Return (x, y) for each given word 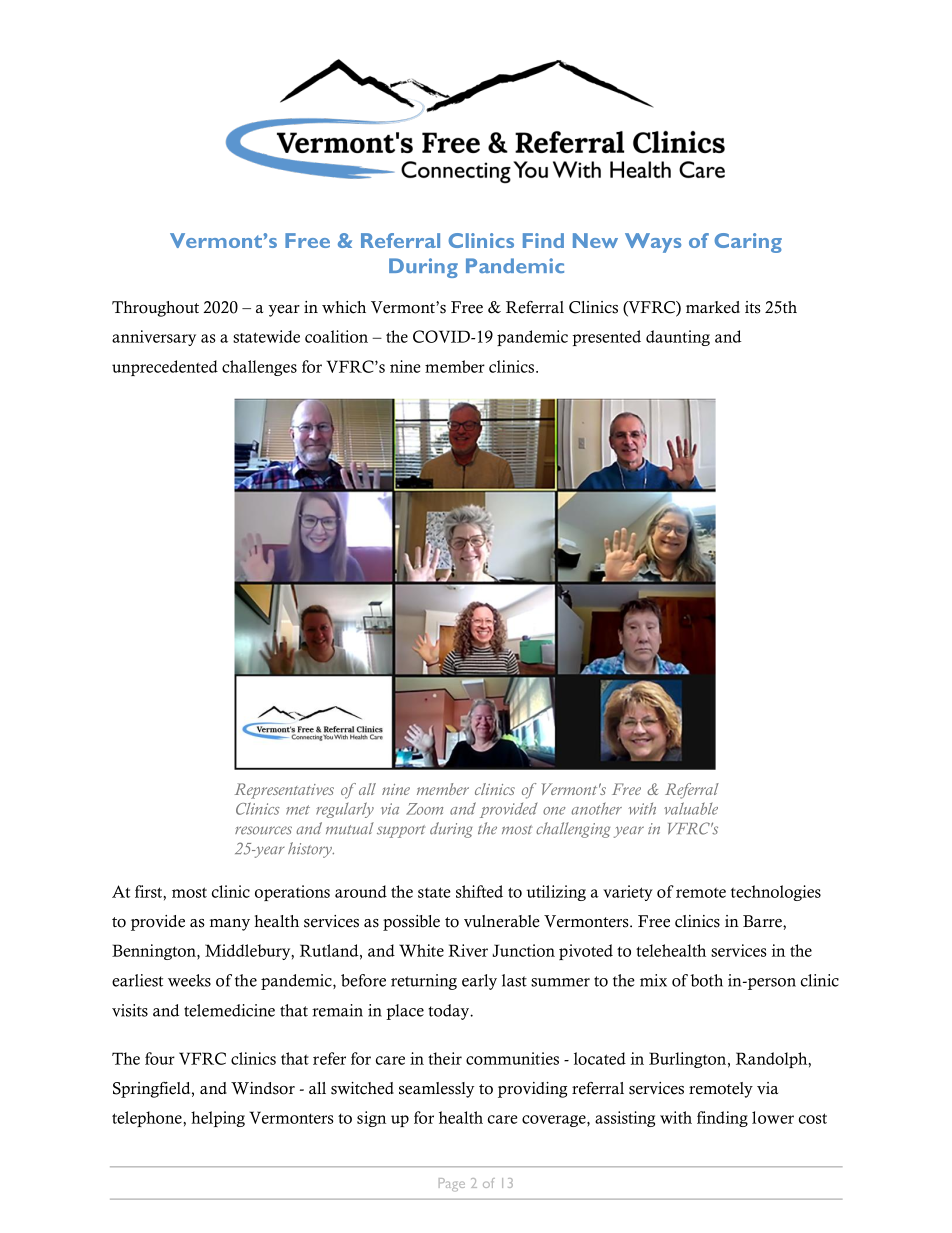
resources (263, 830)
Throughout (155, 309)
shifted (479, 891)
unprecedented (165, 368)
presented (606, 338)
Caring (748, 243)
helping (218, 1119)
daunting (678, 338)
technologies (776, 893)
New (595, 240)
